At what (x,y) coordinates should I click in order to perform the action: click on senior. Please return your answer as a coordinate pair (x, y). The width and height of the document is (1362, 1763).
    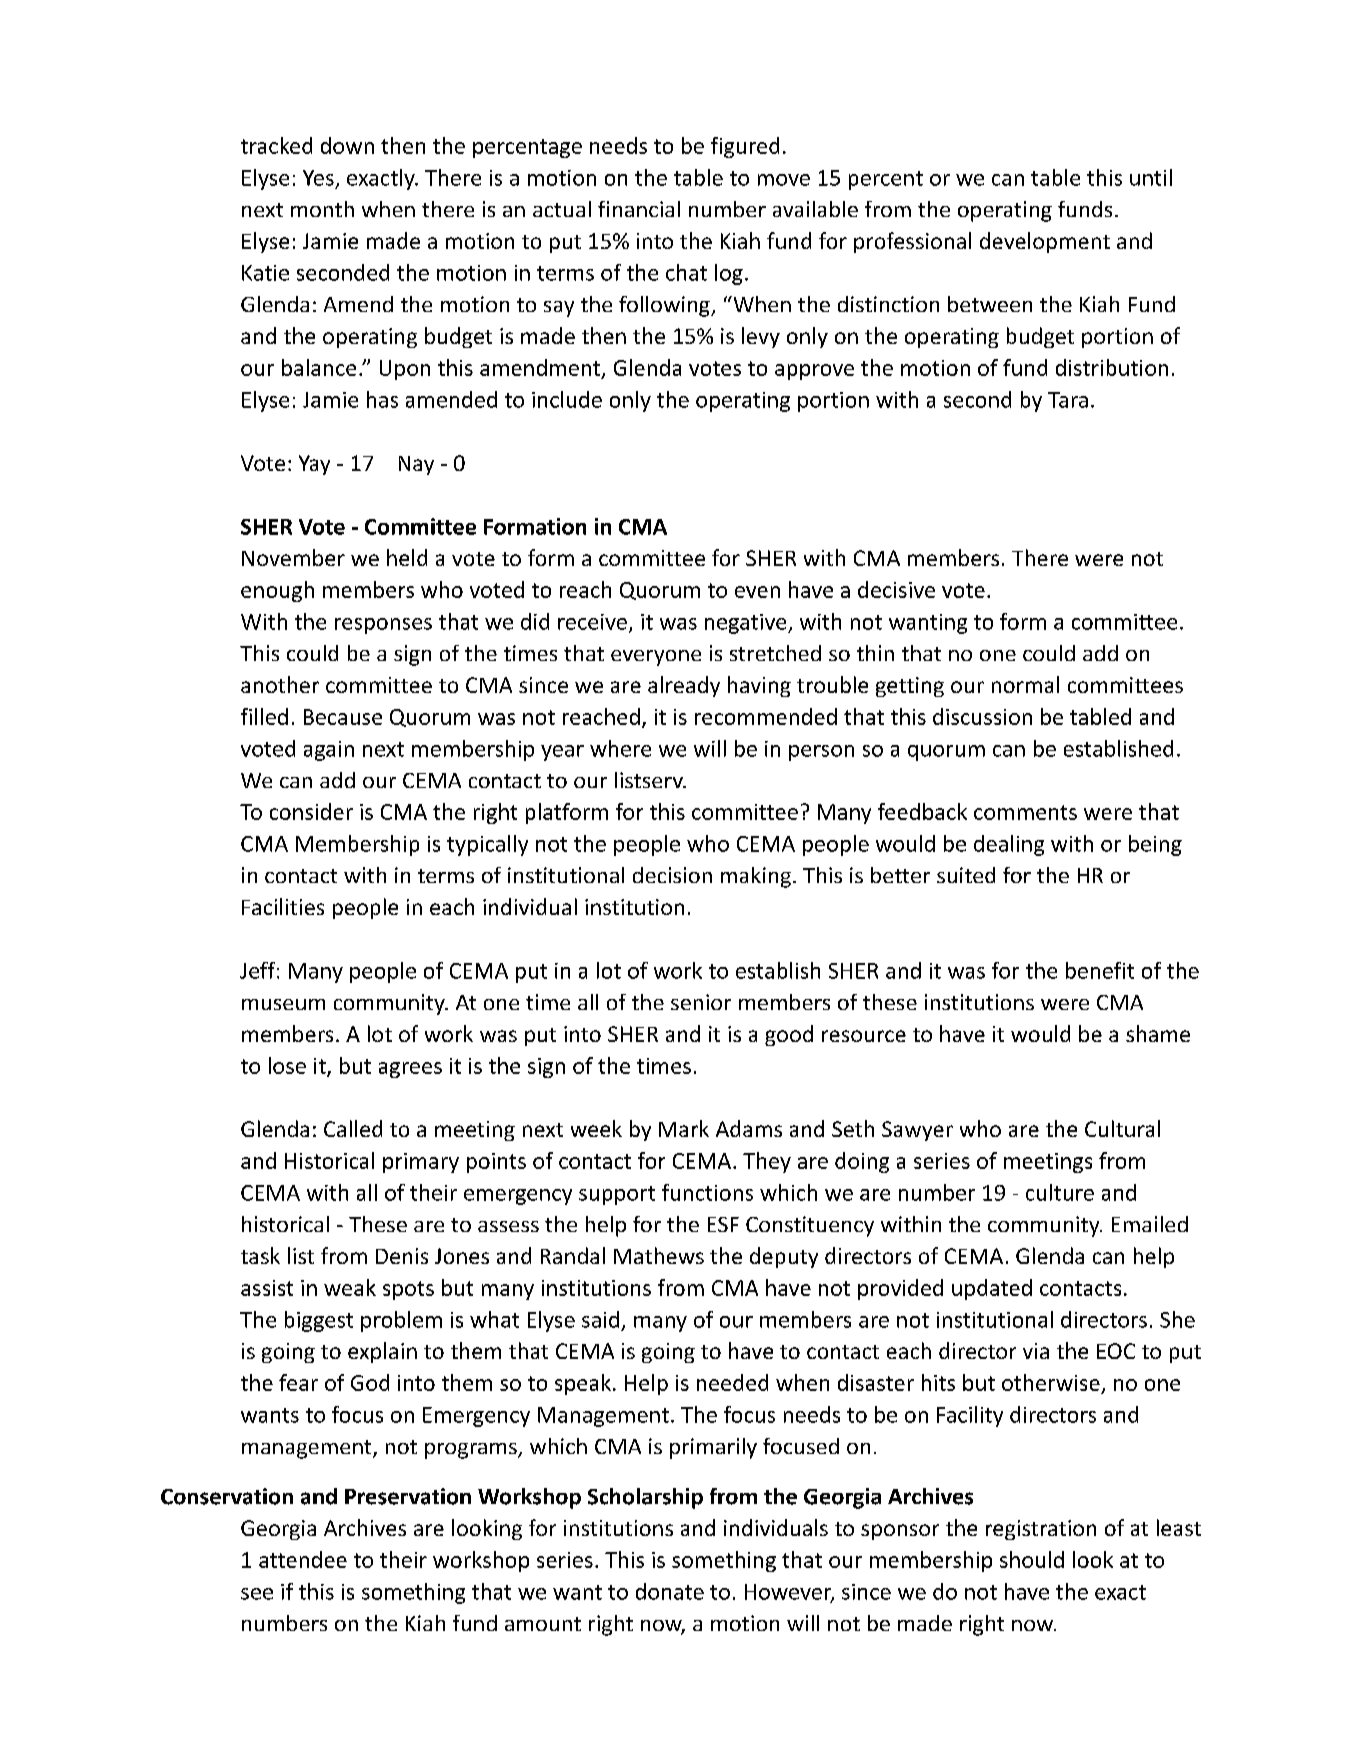
    Looking at the image, I should click on (701, 1002).
